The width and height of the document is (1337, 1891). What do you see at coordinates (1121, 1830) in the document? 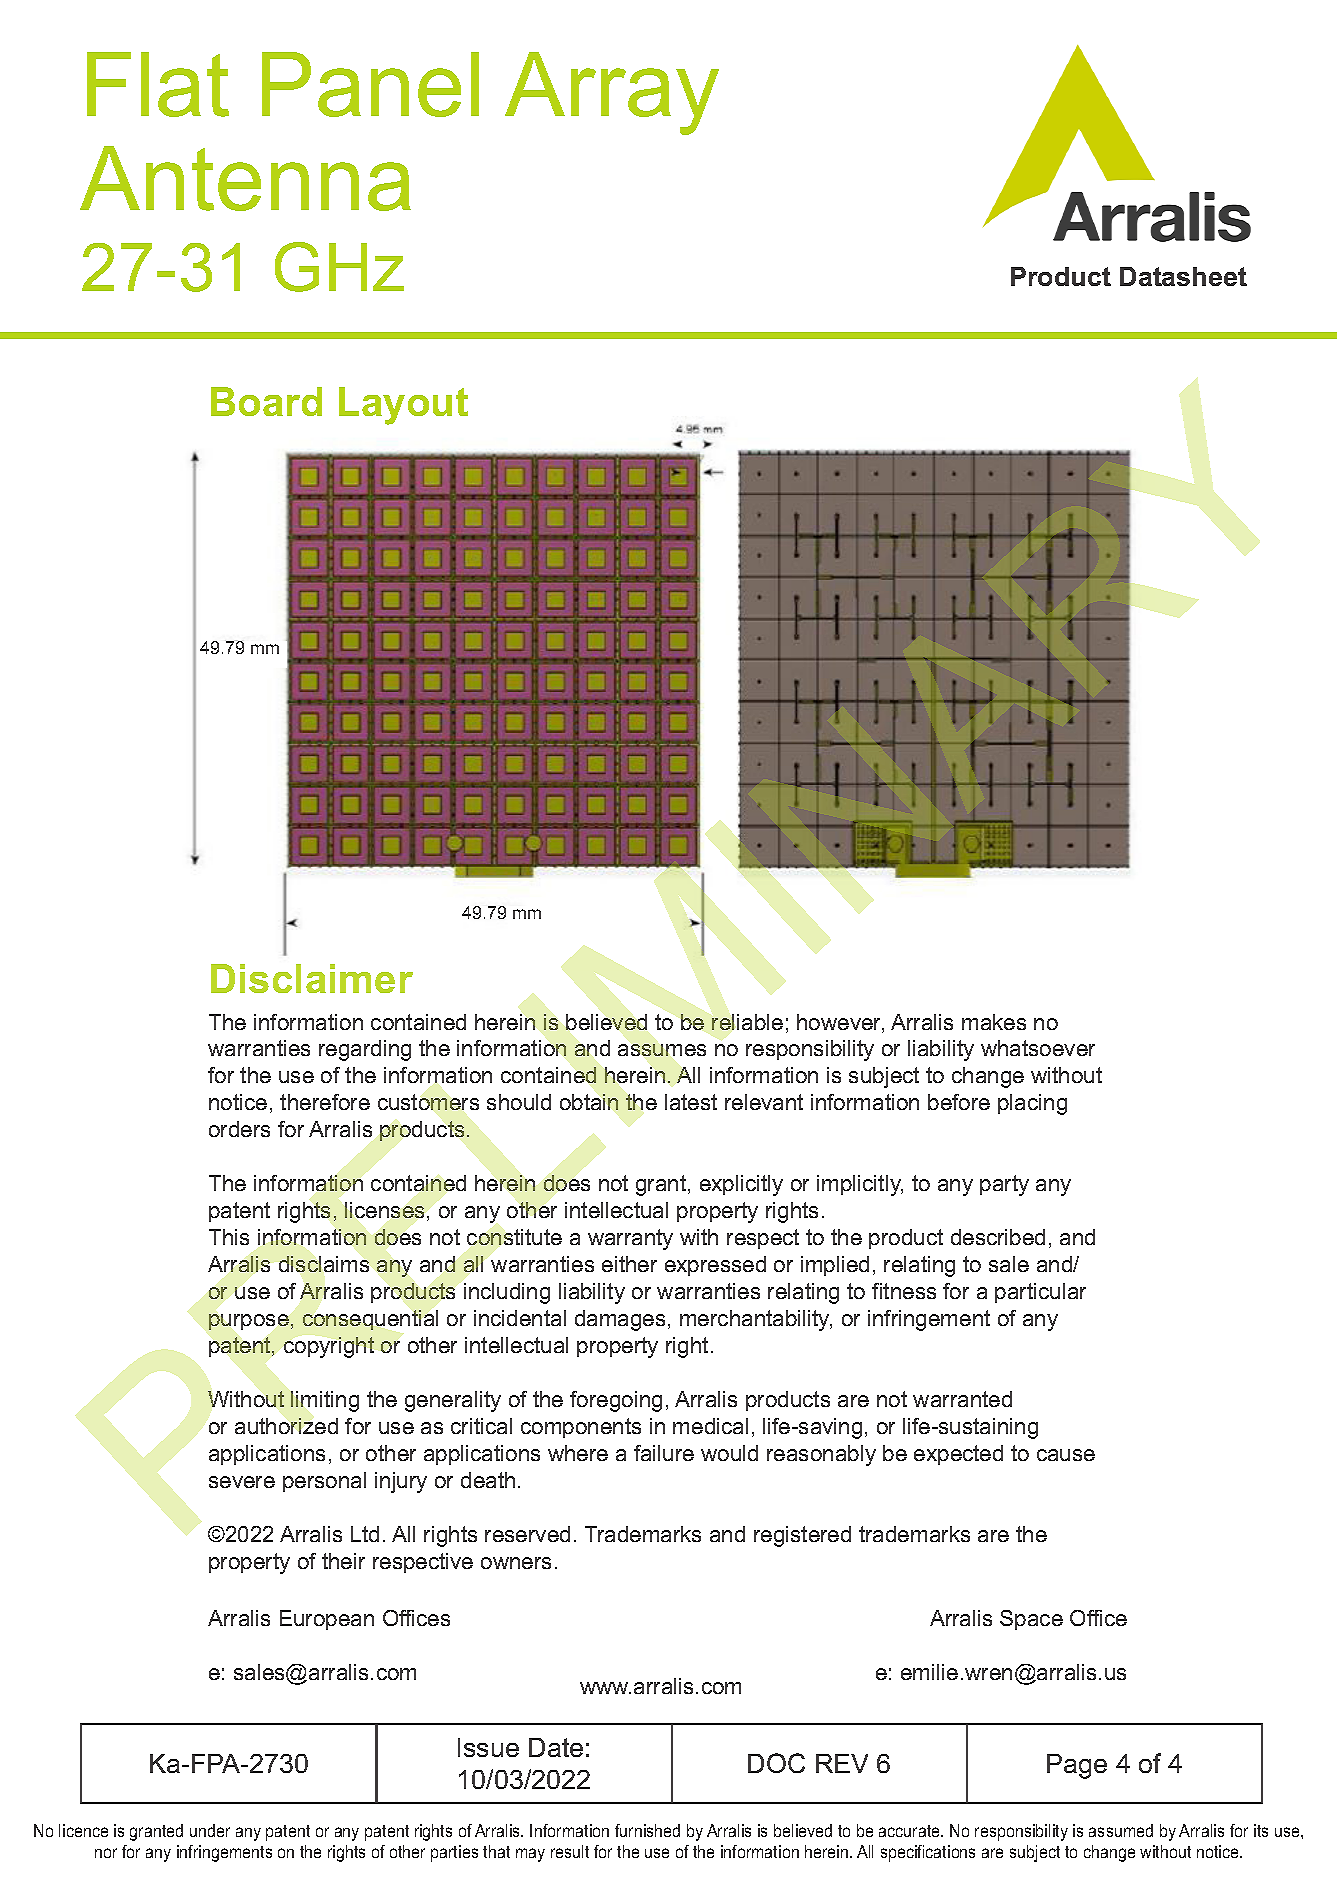
I see `assumed` at bounding box center [1121, 1830].
